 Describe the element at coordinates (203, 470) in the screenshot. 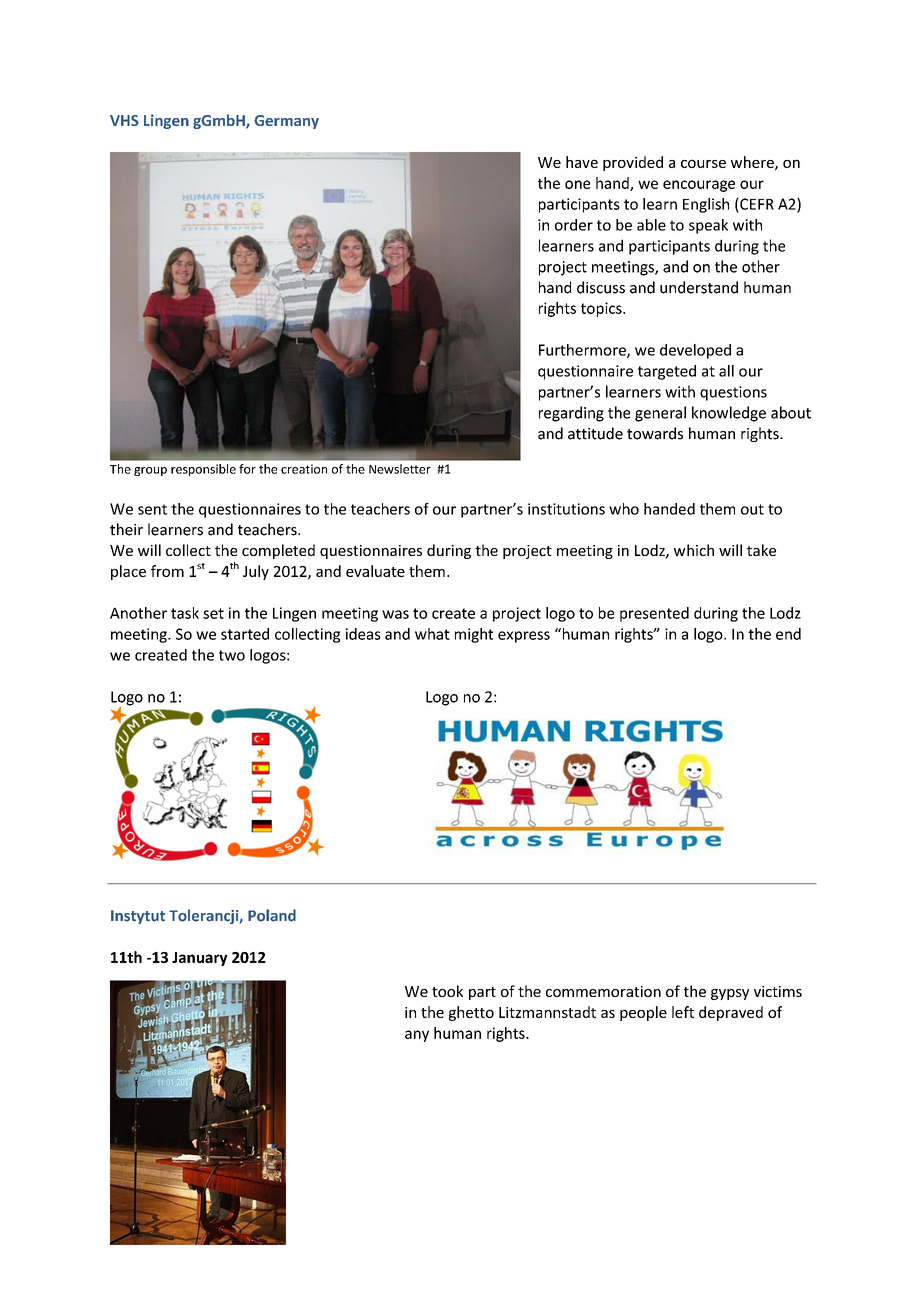

I see `responsible` at that location.
